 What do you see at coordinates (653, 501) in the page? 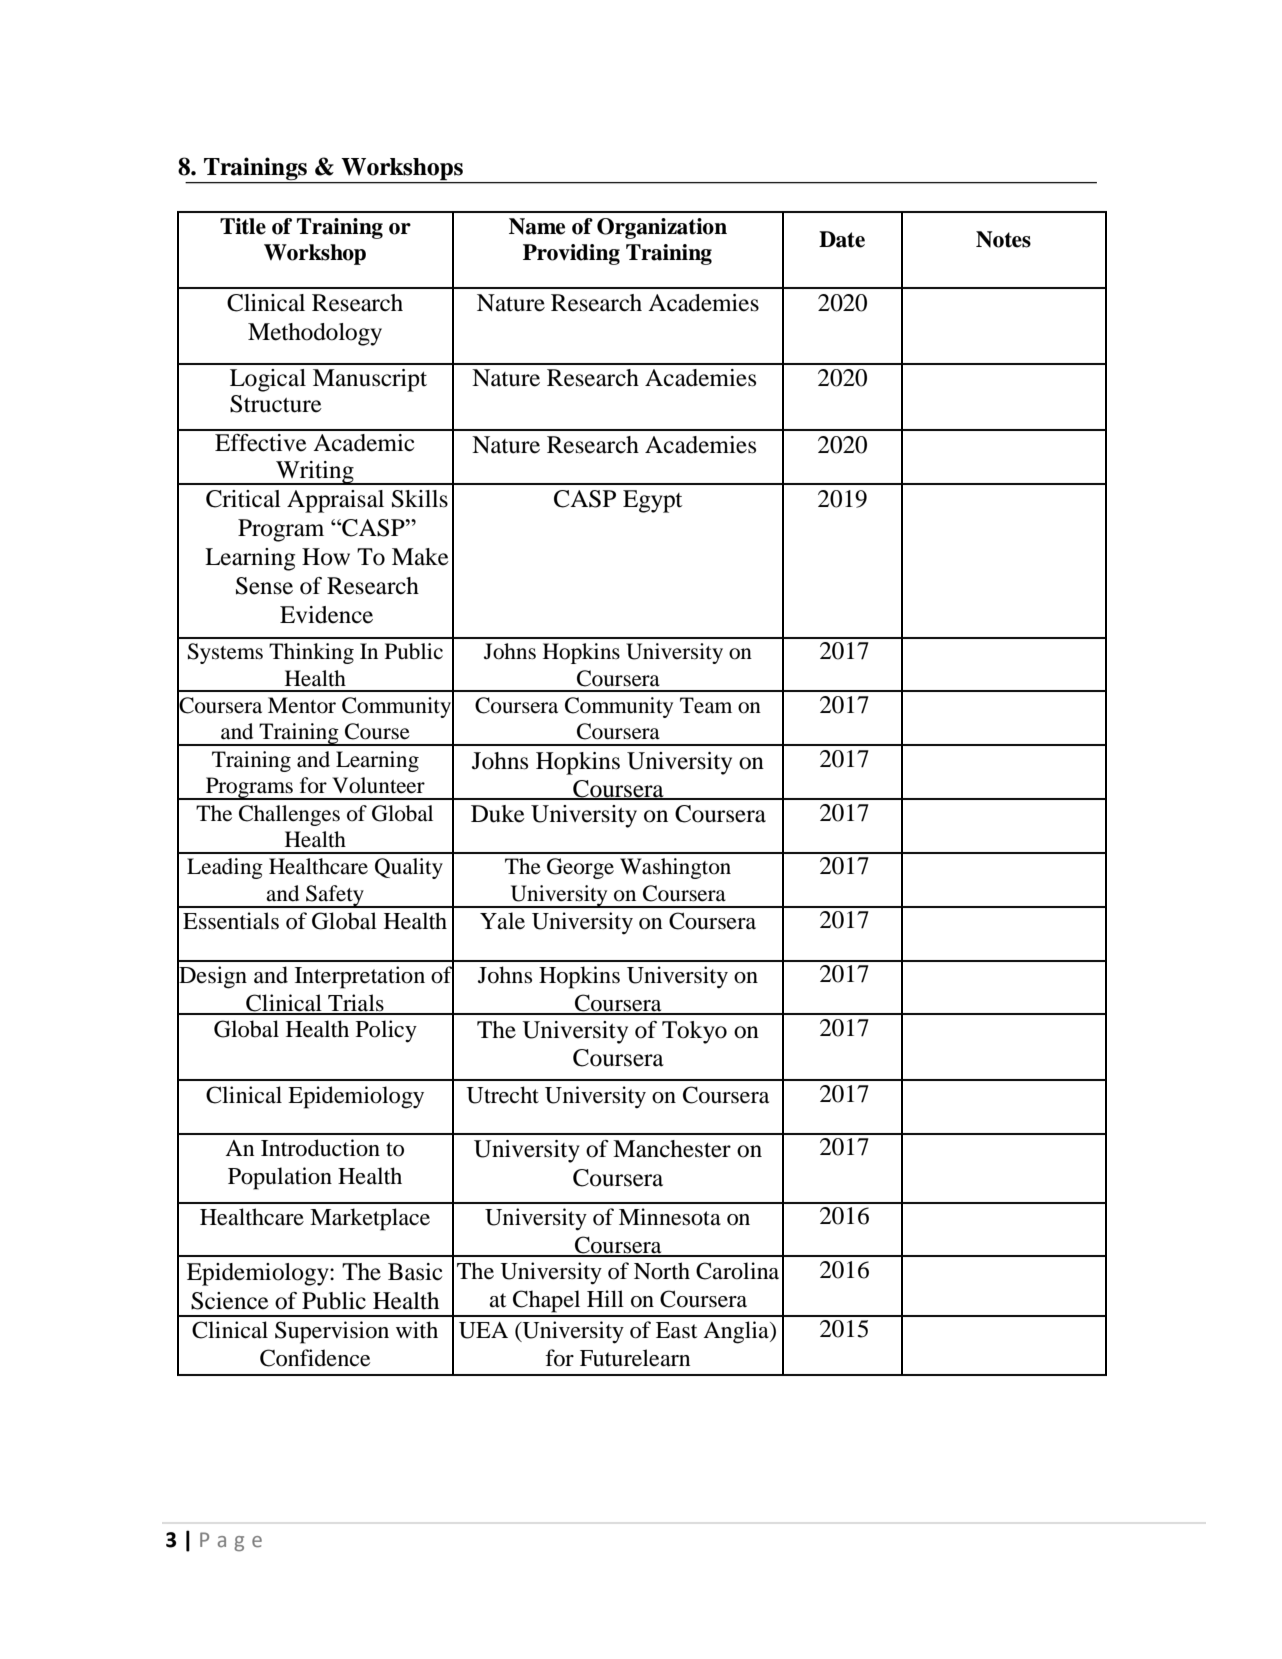
I see `Egypt` at bounding box center [653, 501].
